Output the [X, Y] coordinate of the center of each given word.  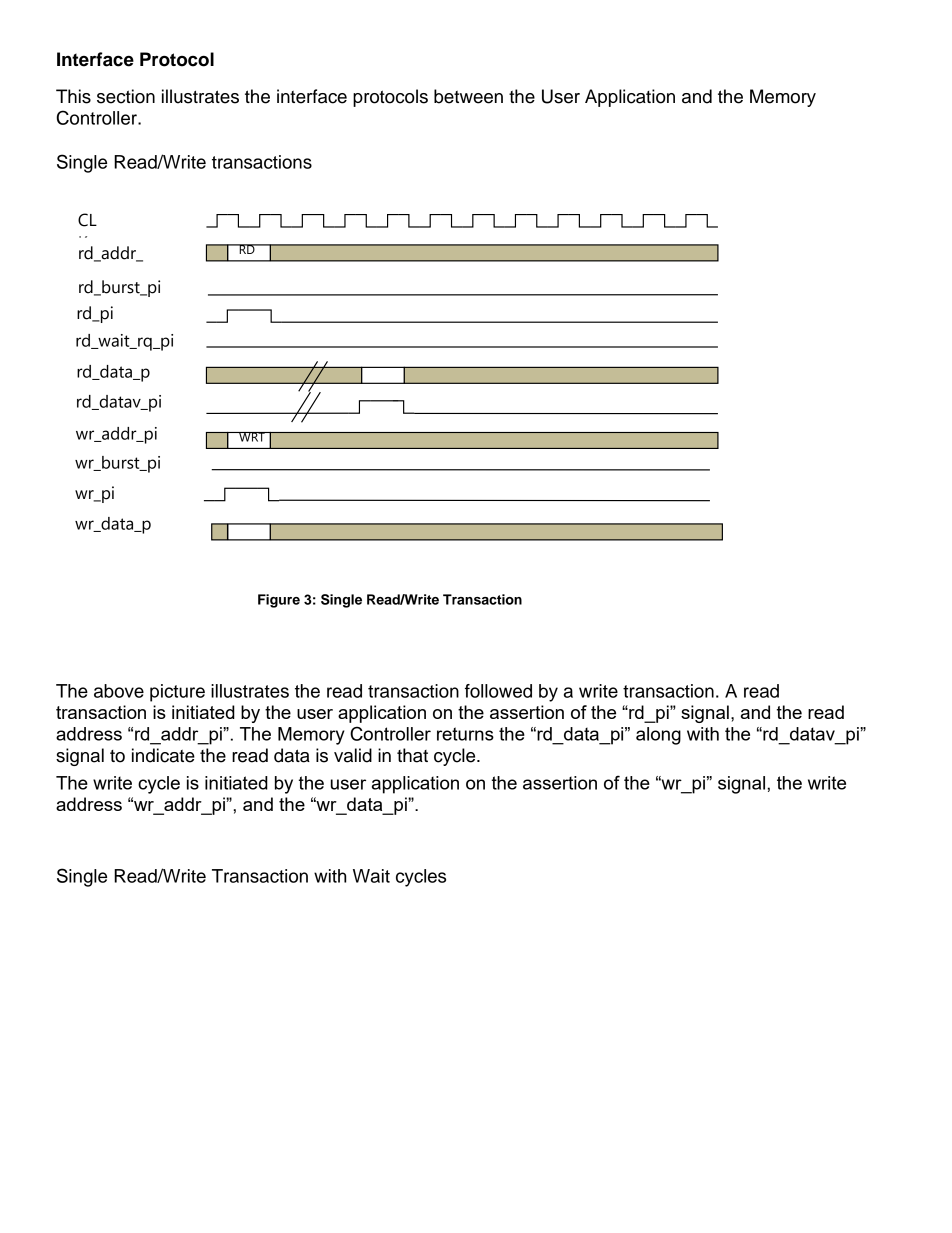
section [126, 96]
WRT [252, 437]
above [119, 691]
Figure [279, 601]
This [73, 96]
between [468, 96]
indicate [163, 755]
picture [177, 693]
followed [498, 691]
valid [353, 755]
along [658, 736]
